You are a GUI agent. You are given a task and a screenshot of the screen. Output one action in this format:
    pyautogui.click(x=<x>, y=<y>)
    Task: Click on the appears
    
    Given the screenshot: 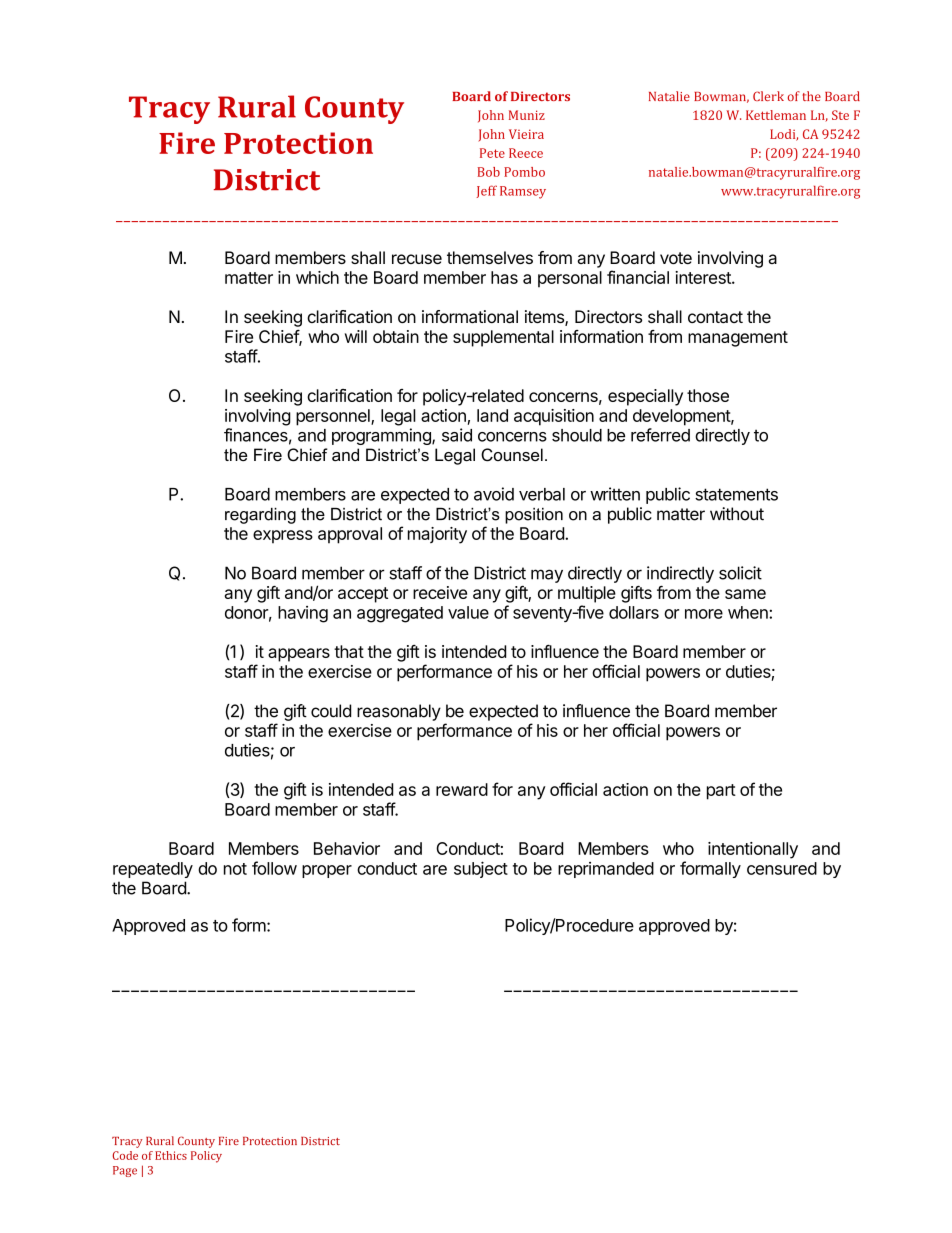 What is the action you would take?
    pyautogui.click(x=299, y=655)
